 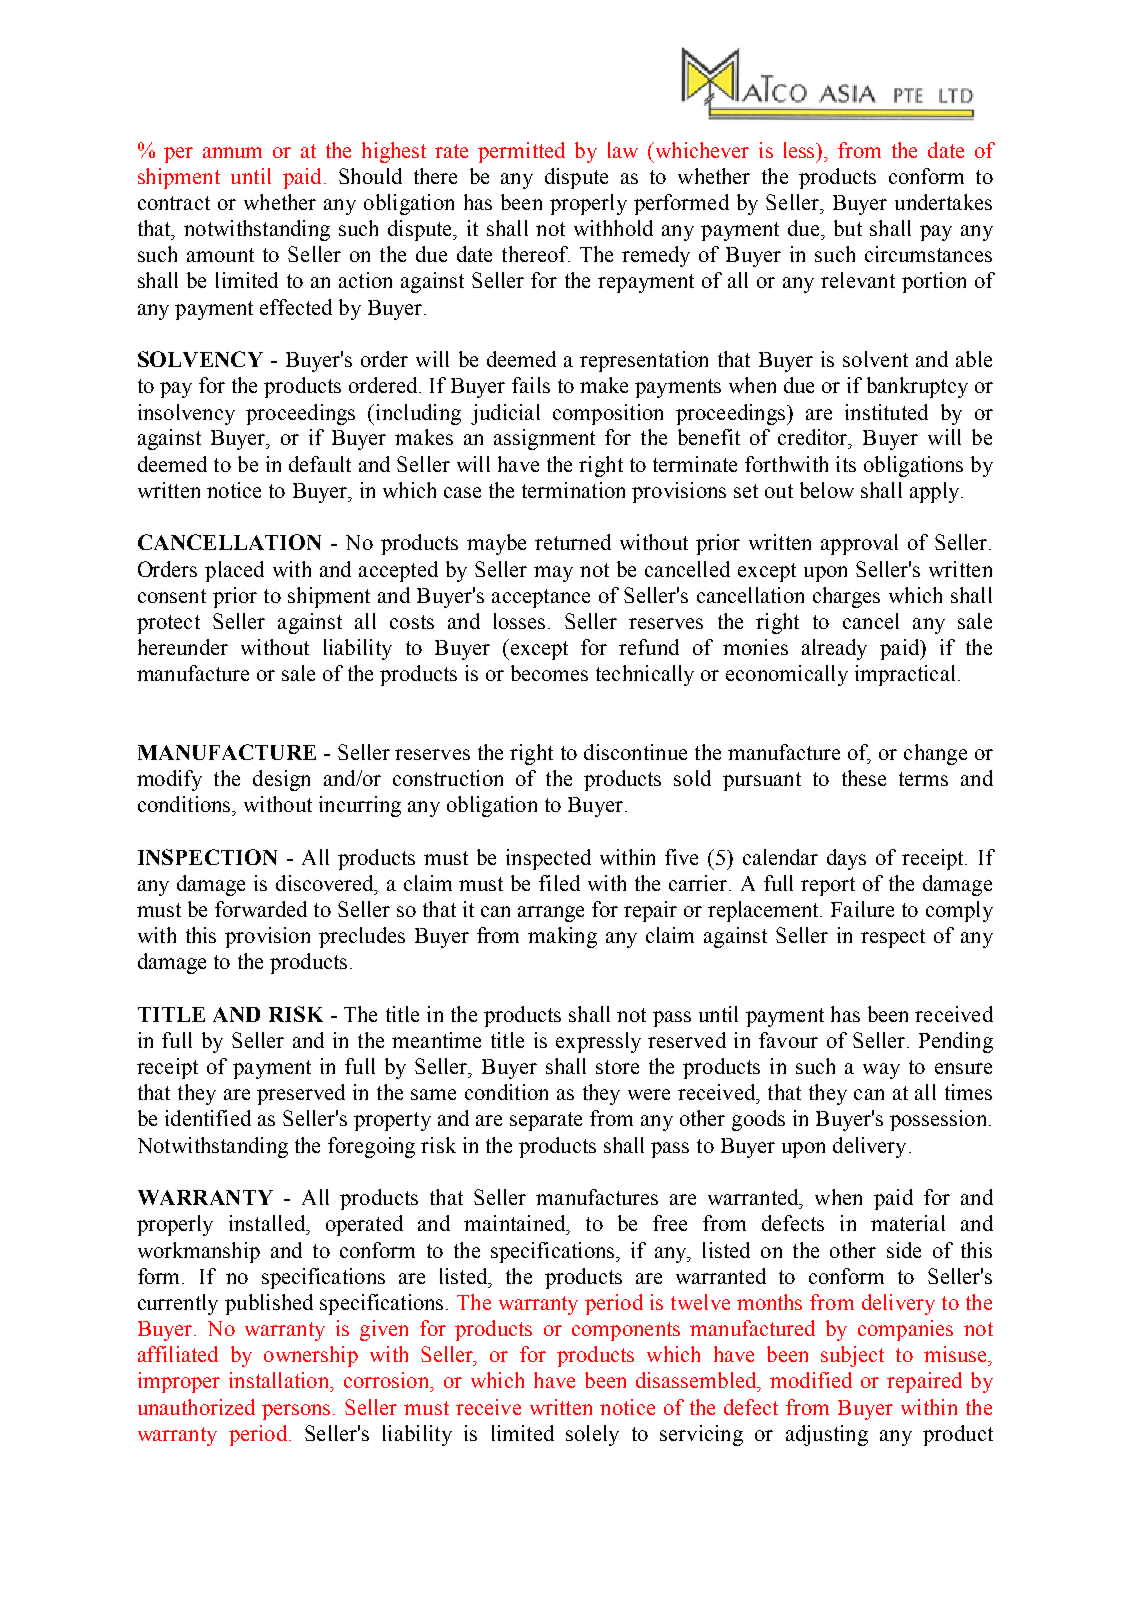 I want to click on permitted, so click(x=521, y=152).
